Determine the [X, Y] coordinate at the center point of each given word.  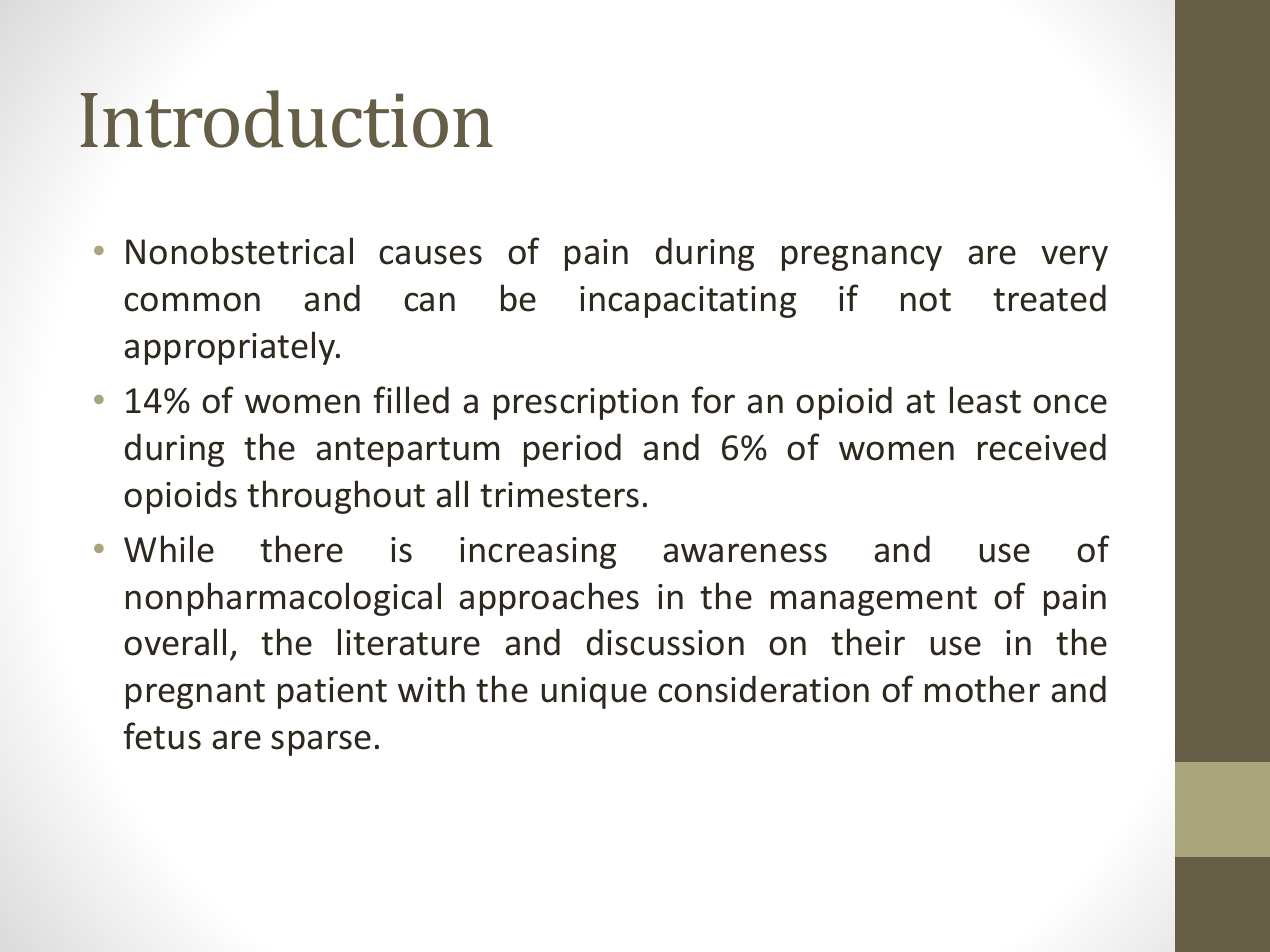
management [874, 601]
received [1042, 447]
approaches [549, 599]
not [926, 300]
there [301, 549]
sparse [321, 743]
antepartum [407, 452]
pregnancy [862, 258]
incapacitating [688, 302]
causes [430, 255]
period [572, 450]
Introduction [286, 119]
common [192, 302]
